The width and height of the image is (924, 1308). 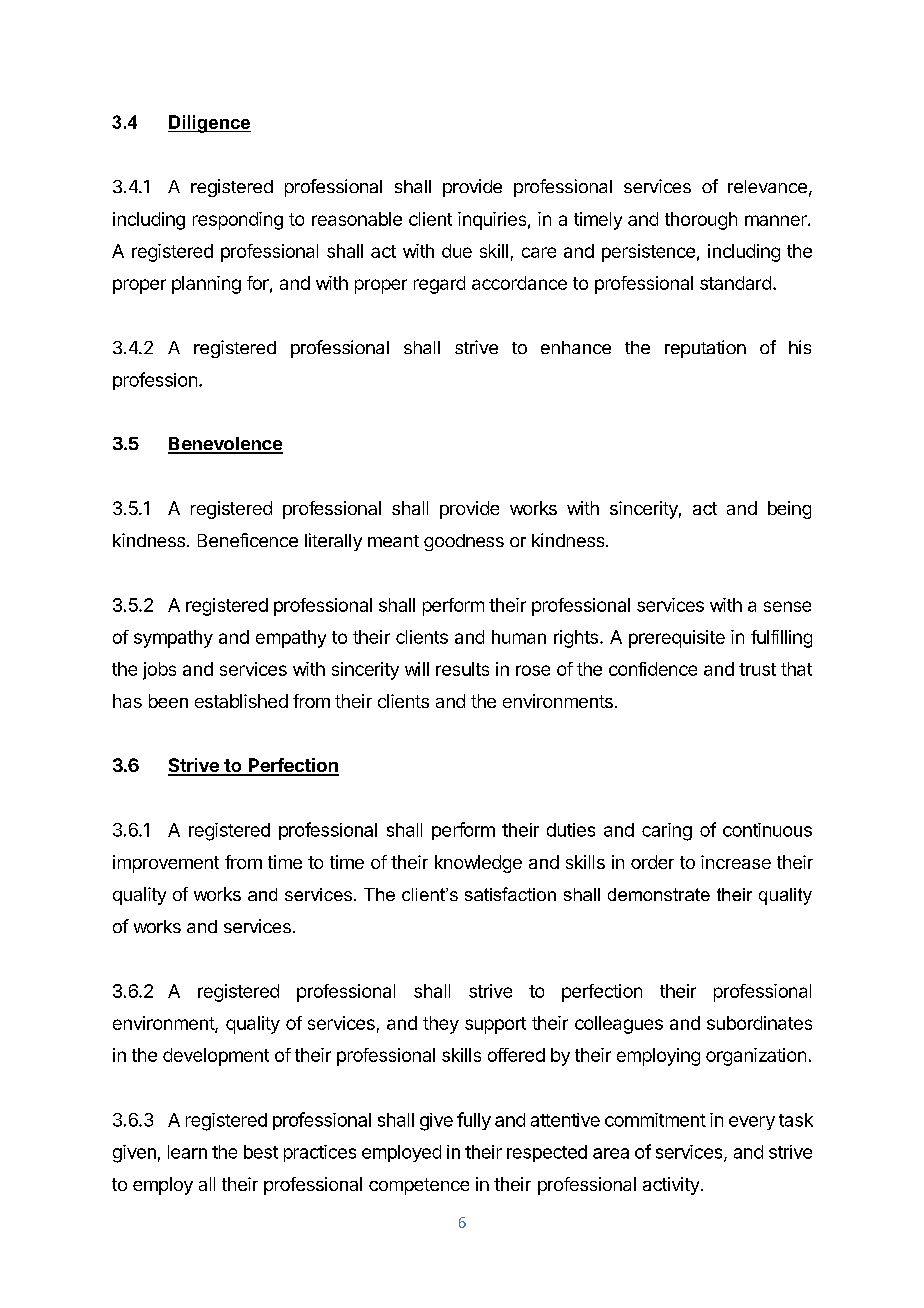 What do you see at coordinates (752, 1123) in the image?
I see `every` at bounding box center [752, 1123].
